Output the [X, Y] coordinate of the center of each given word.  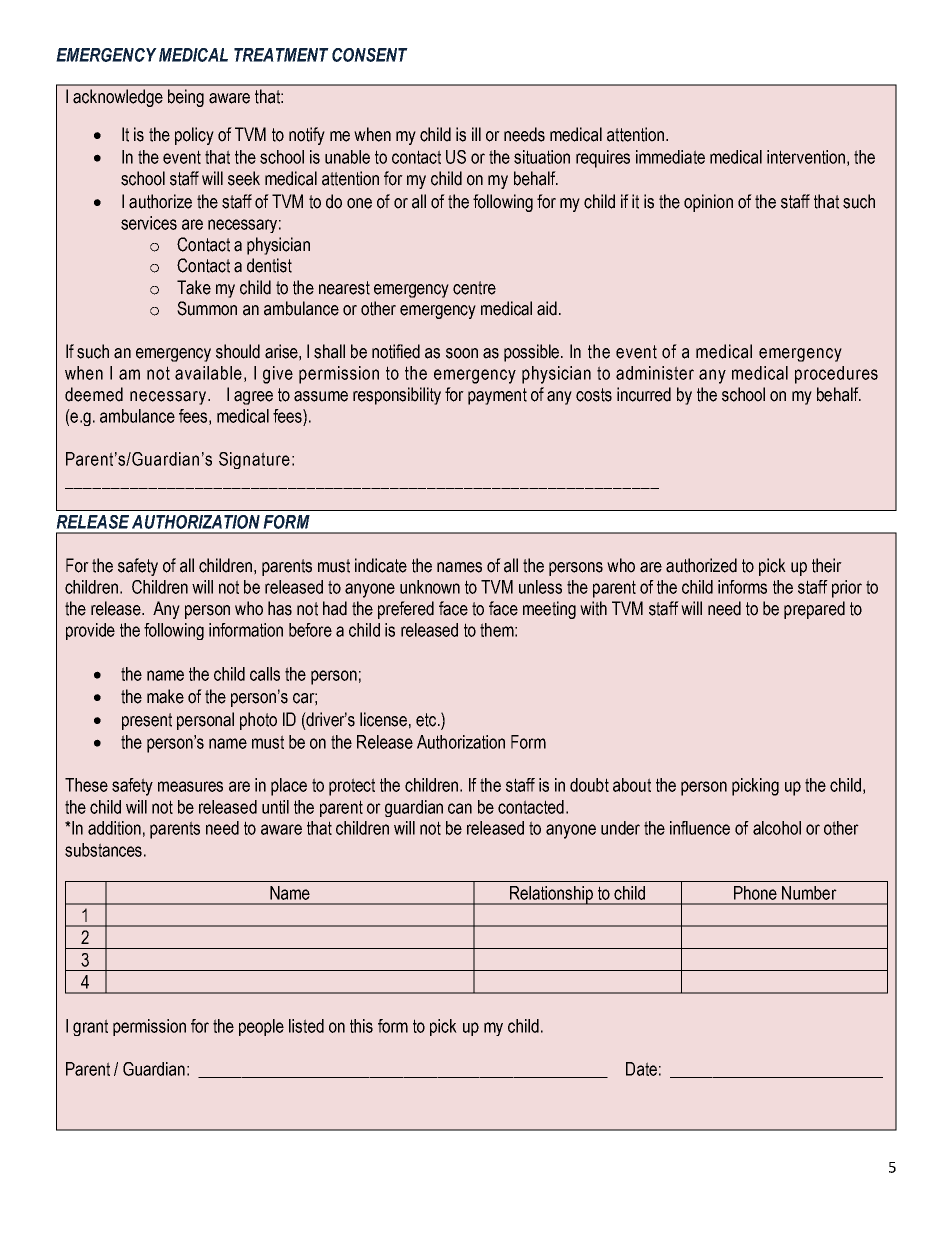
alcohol [777, 828]
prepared [814, 610]
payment [497, 396]
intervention [806, 157]
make [165, 696]
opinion [708, 203]
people [261, 1027]
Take [194, 287]
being [186, 98]
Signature [254, 460]
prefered [406, 610]
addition [114, 828]
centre [474, 288]
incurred [644, 394]
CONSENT [370, 55]
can [460, 808]
